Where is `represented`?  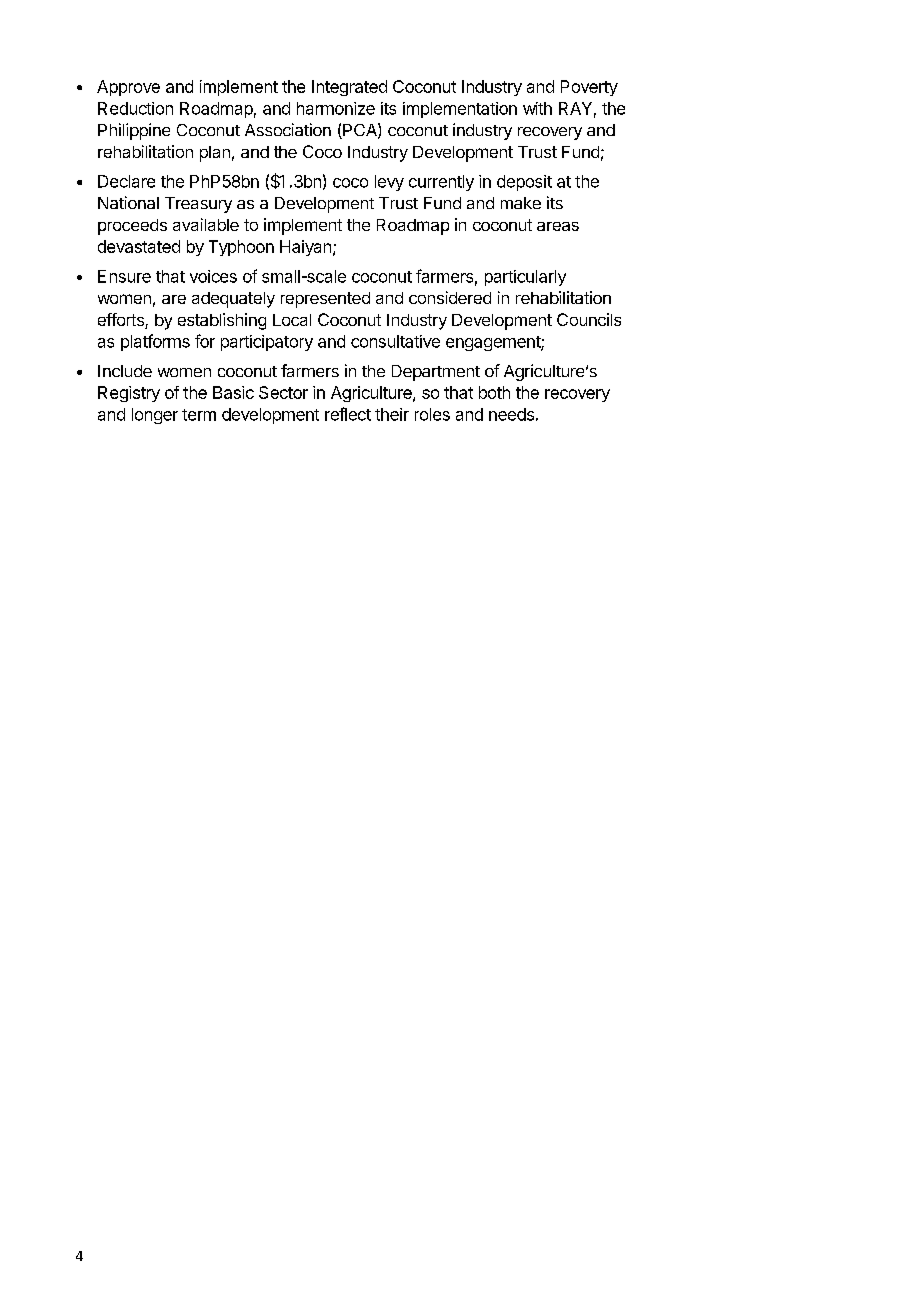
represented is located at coordinates (325, 300).
